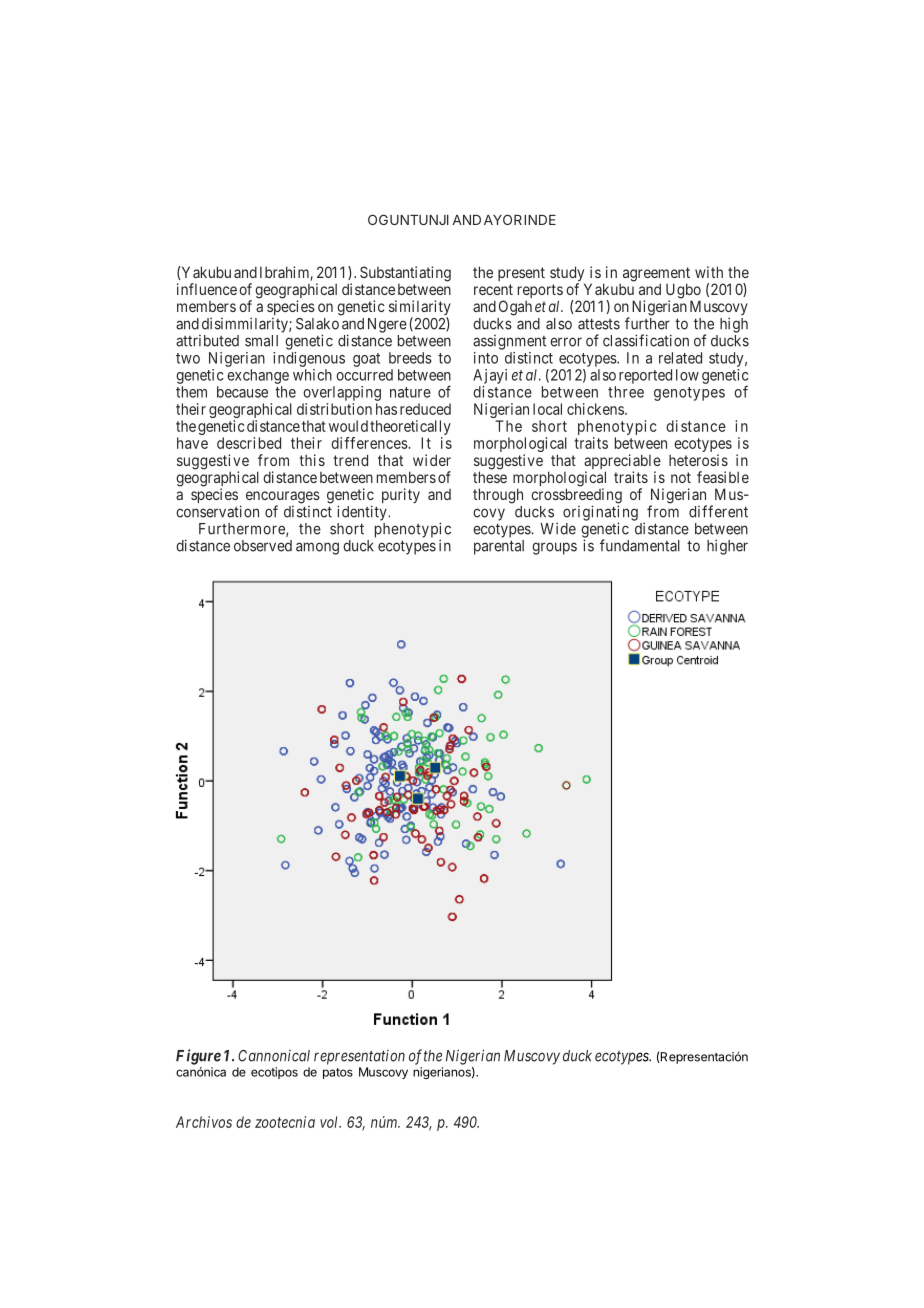 The image size is (924, 1308). I want to click on Figure, so click(198, 1057).
